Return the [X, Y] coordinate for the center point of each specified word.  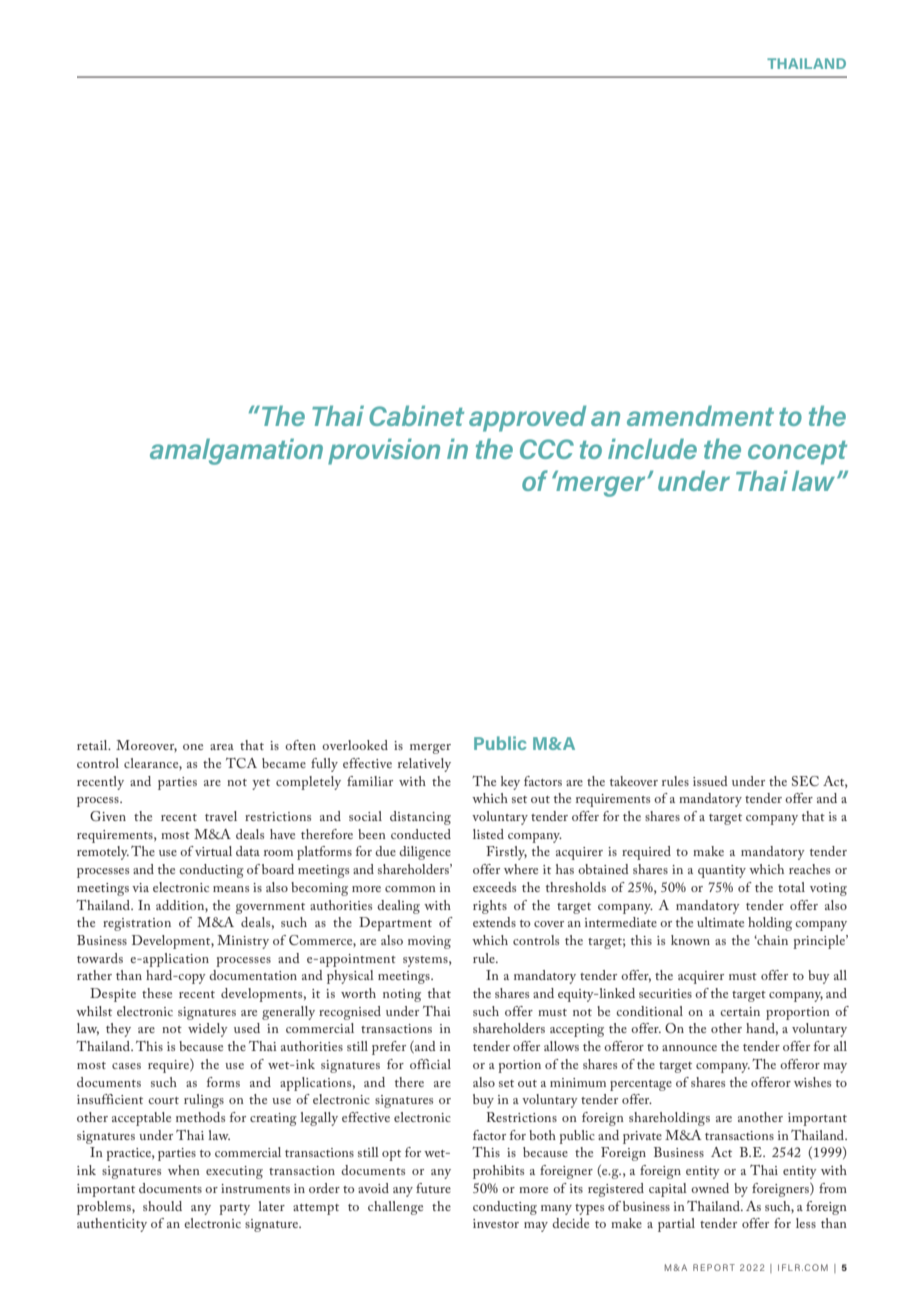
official [430, 1064]
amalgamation [236, 451]
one [193, 747]
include [652, 448]
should [162, 1206]
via [140, 887]
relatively [424, 765]
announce [689, 1048]
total [791, 887]
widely [208, 1030]
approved [527, 418]
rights [490, 907]
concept [797, 453]
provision [384, 451]
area [222, 747]
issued [710, 781]
